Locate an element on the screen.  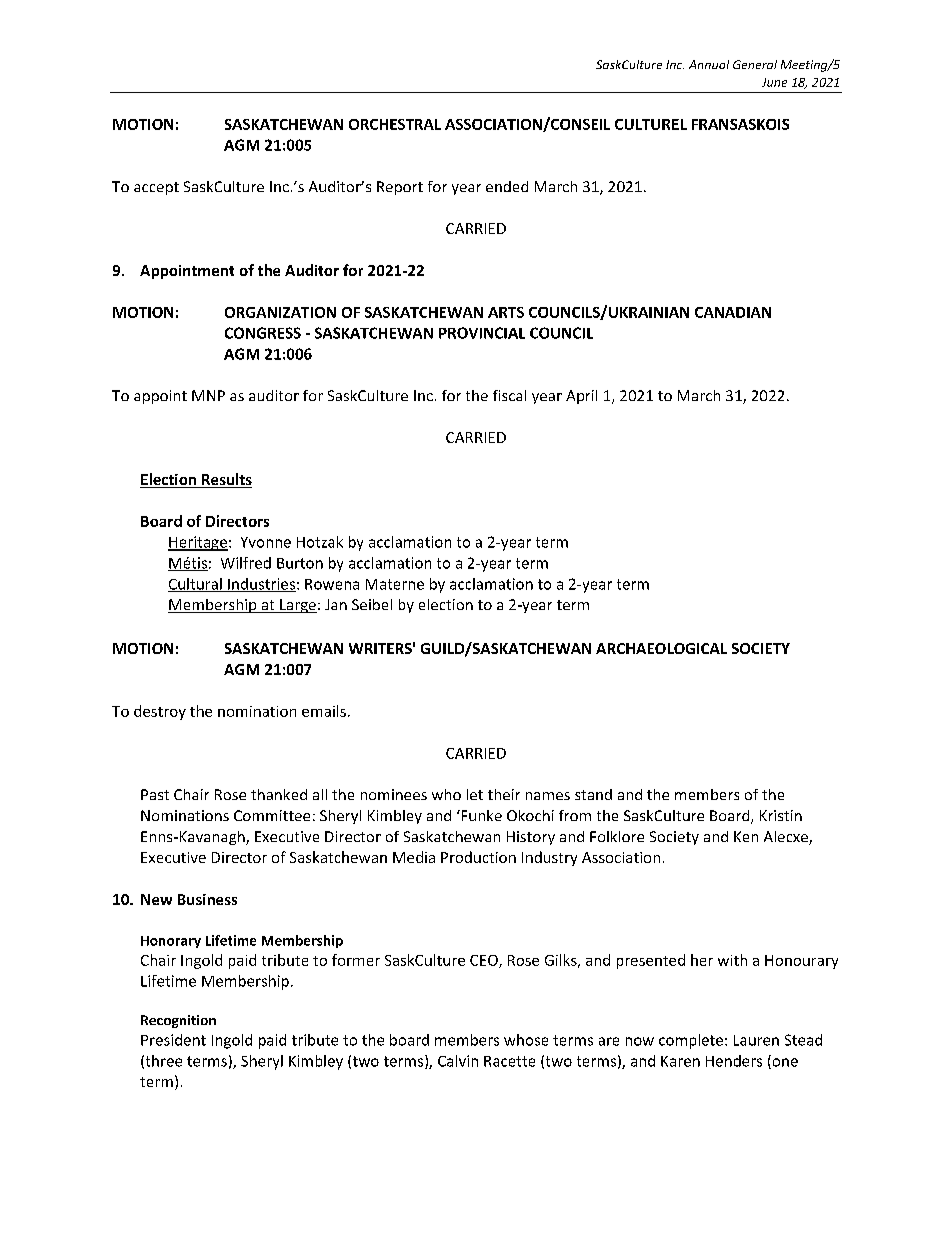
MNP is located at coordinates (208, 395).
